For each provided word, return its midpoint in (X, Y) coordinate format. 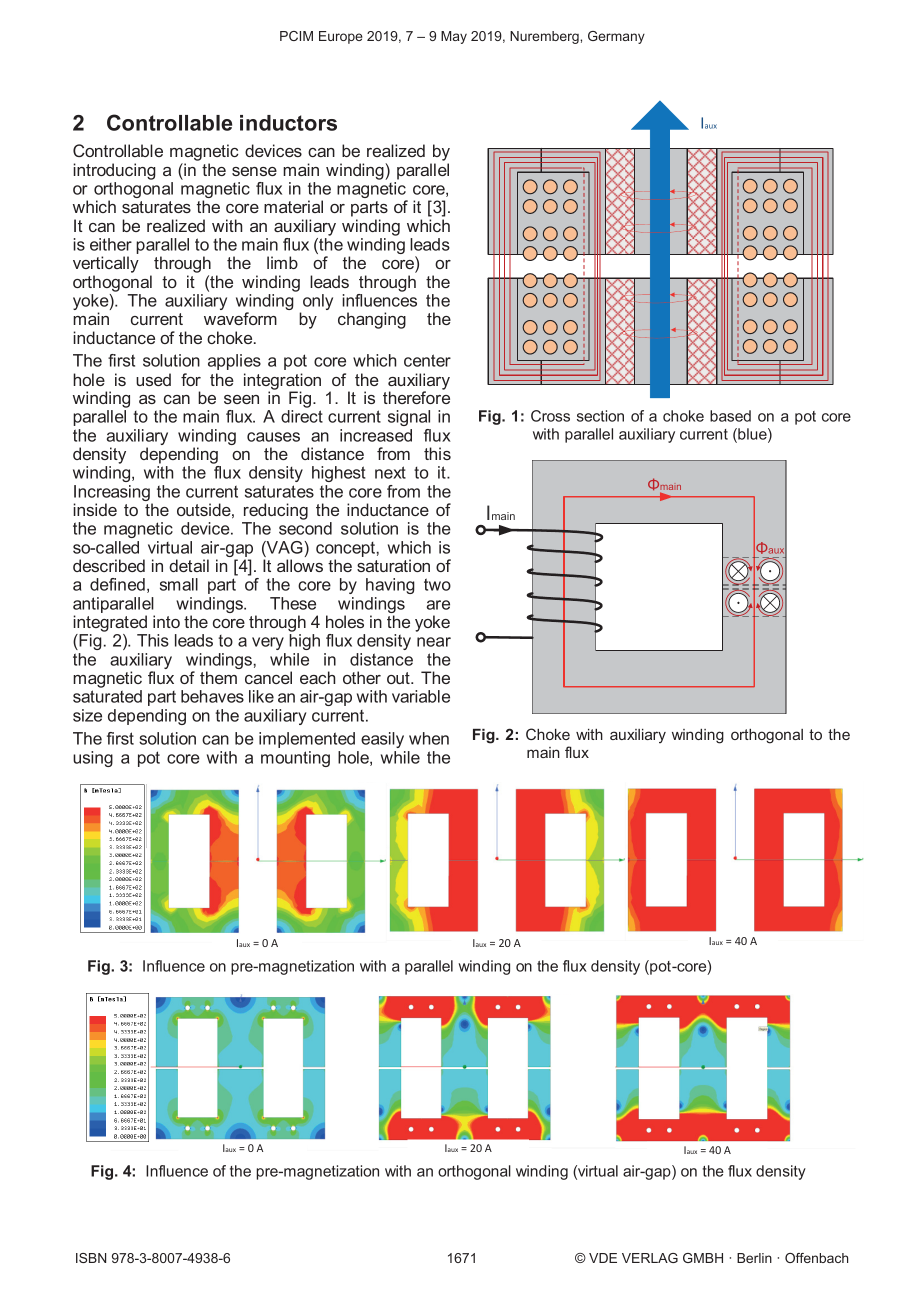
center (427, 360)
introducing (114, 171)
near (434, 642)
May (454, 37)
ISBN (91, 1258)
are (438, 605)
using (93, 759)
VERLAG (650, 1258)
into (166, 621)
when (429, 738)
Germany (616, 37)
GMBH (703, 1258)
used (153, 379)
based (730, 416)
